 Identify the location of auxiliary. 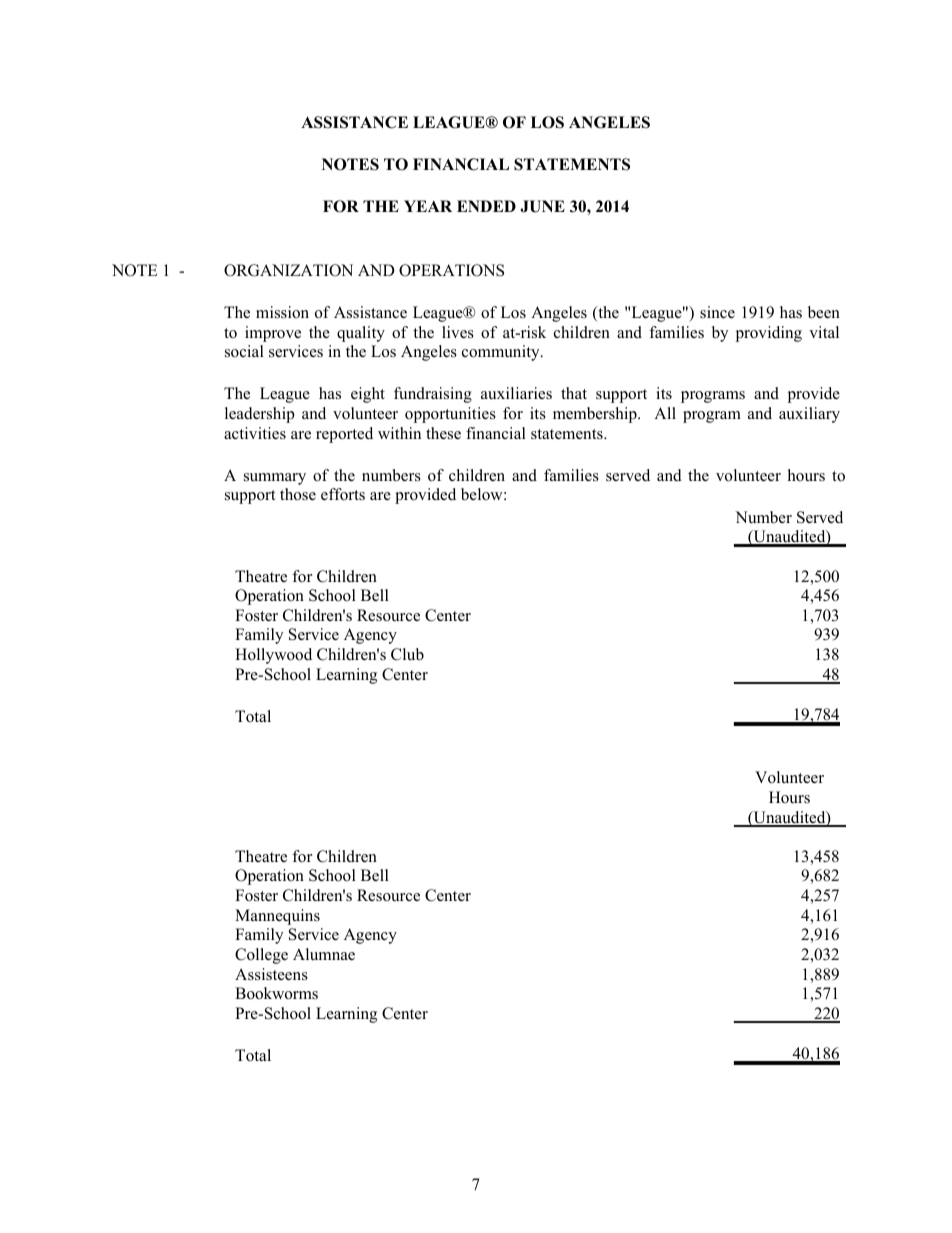
(809, 415).
